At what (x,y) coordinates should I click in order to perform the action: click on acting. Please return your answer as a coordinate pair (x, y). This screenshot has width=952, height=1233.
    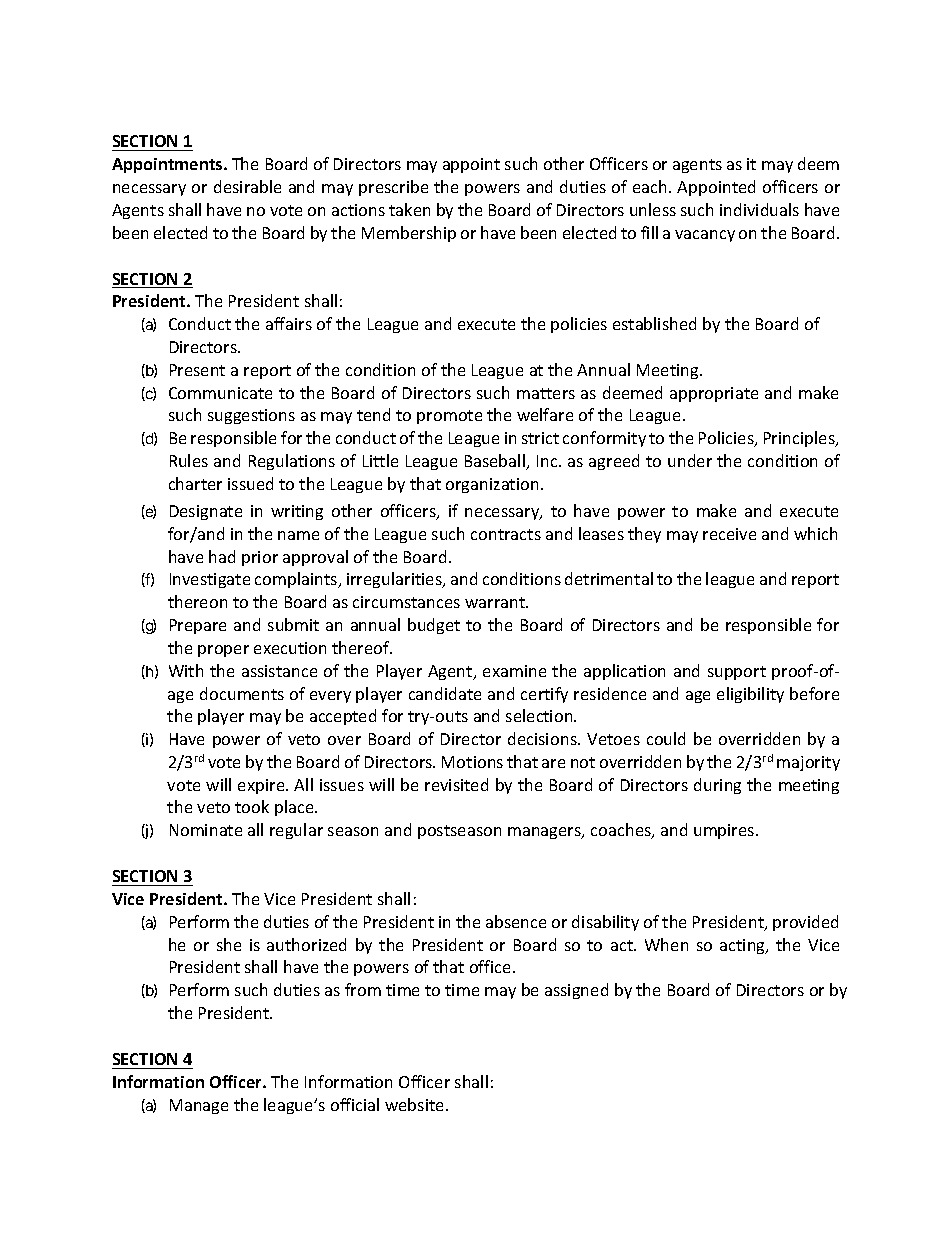
    Looking at the image, I should click on (744, 946).
